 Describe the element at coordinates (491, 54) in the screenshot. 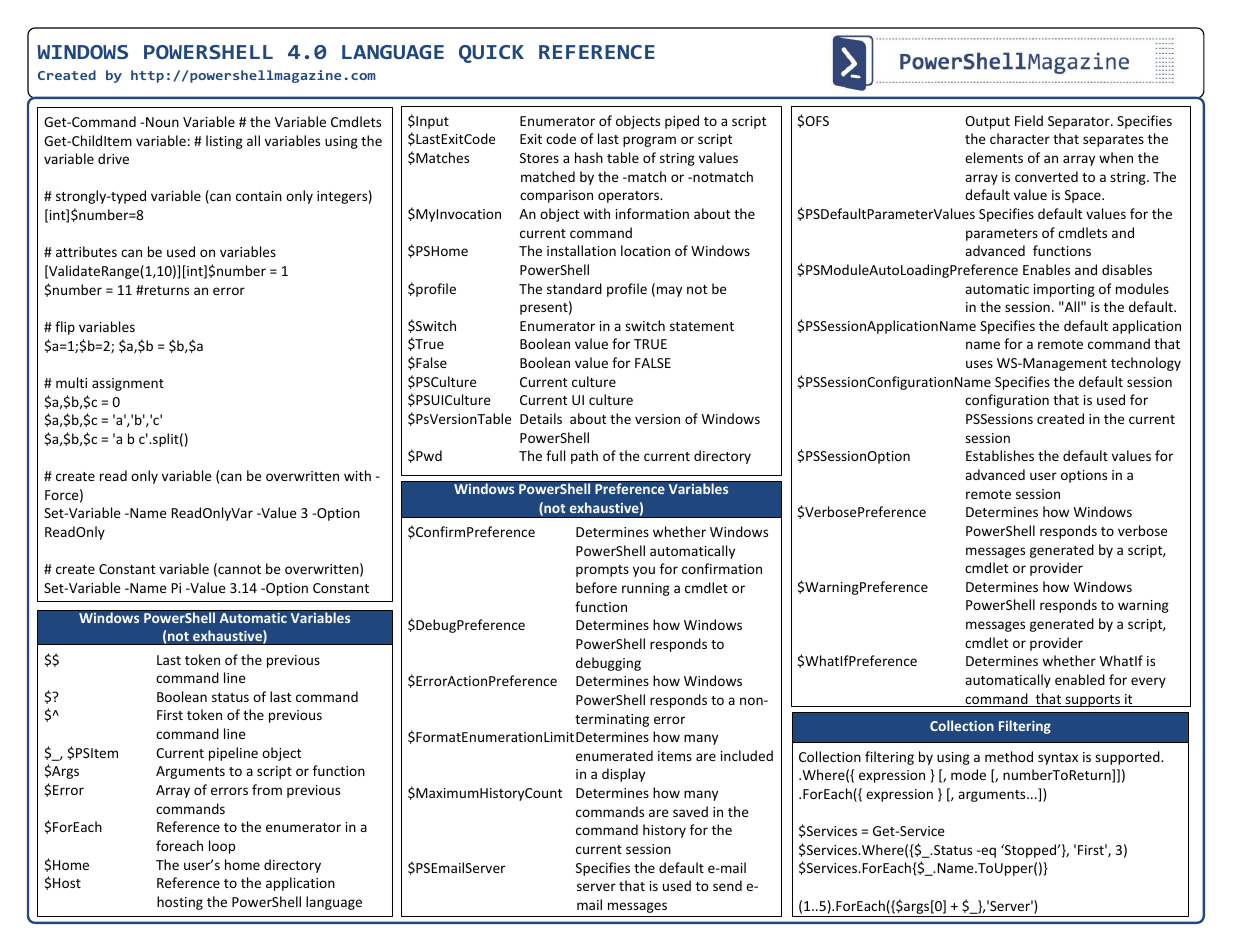

I see `QUICK` at that location.
